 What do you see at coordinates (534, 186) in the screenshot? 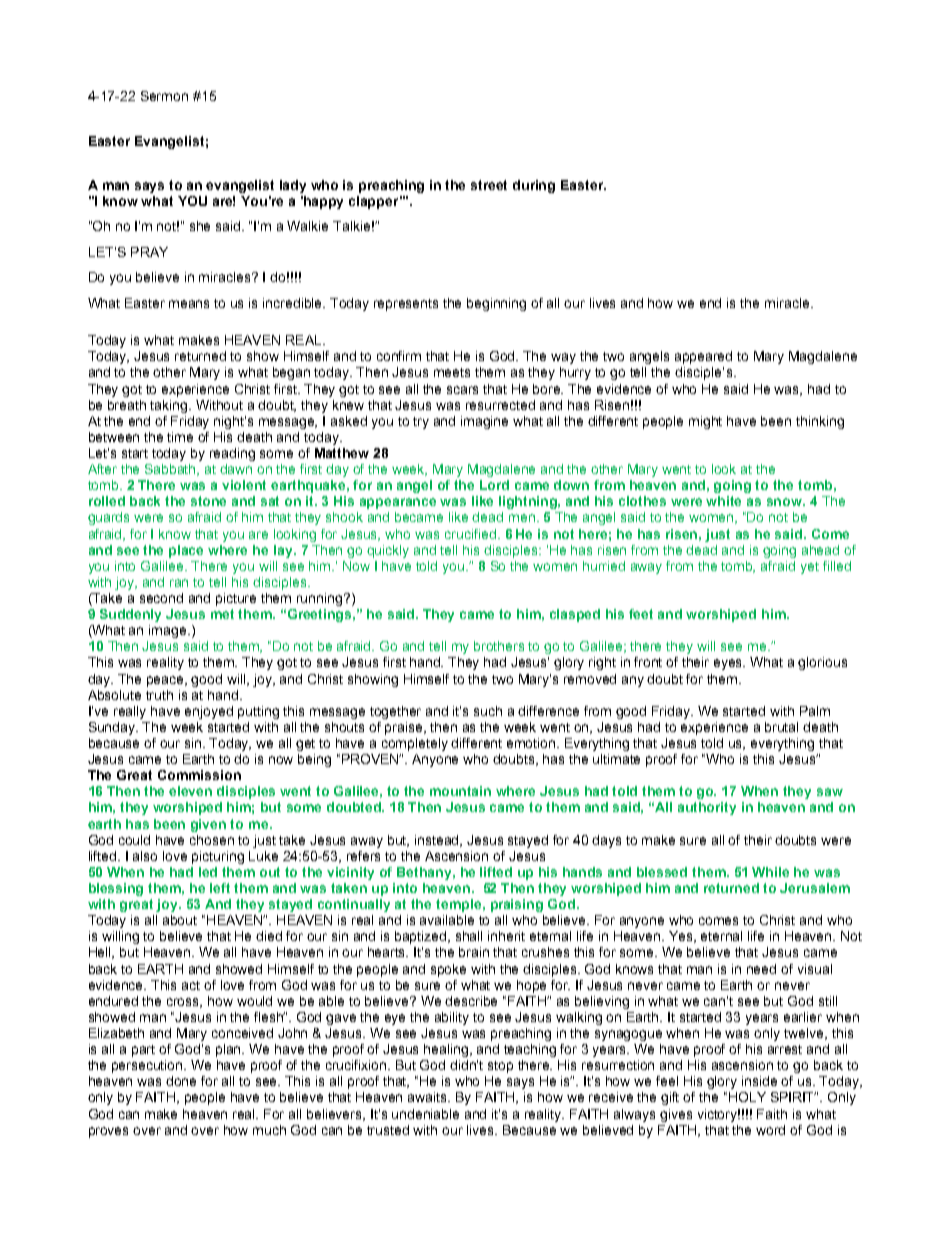
I see `during` at bounding box center [534, 186].
